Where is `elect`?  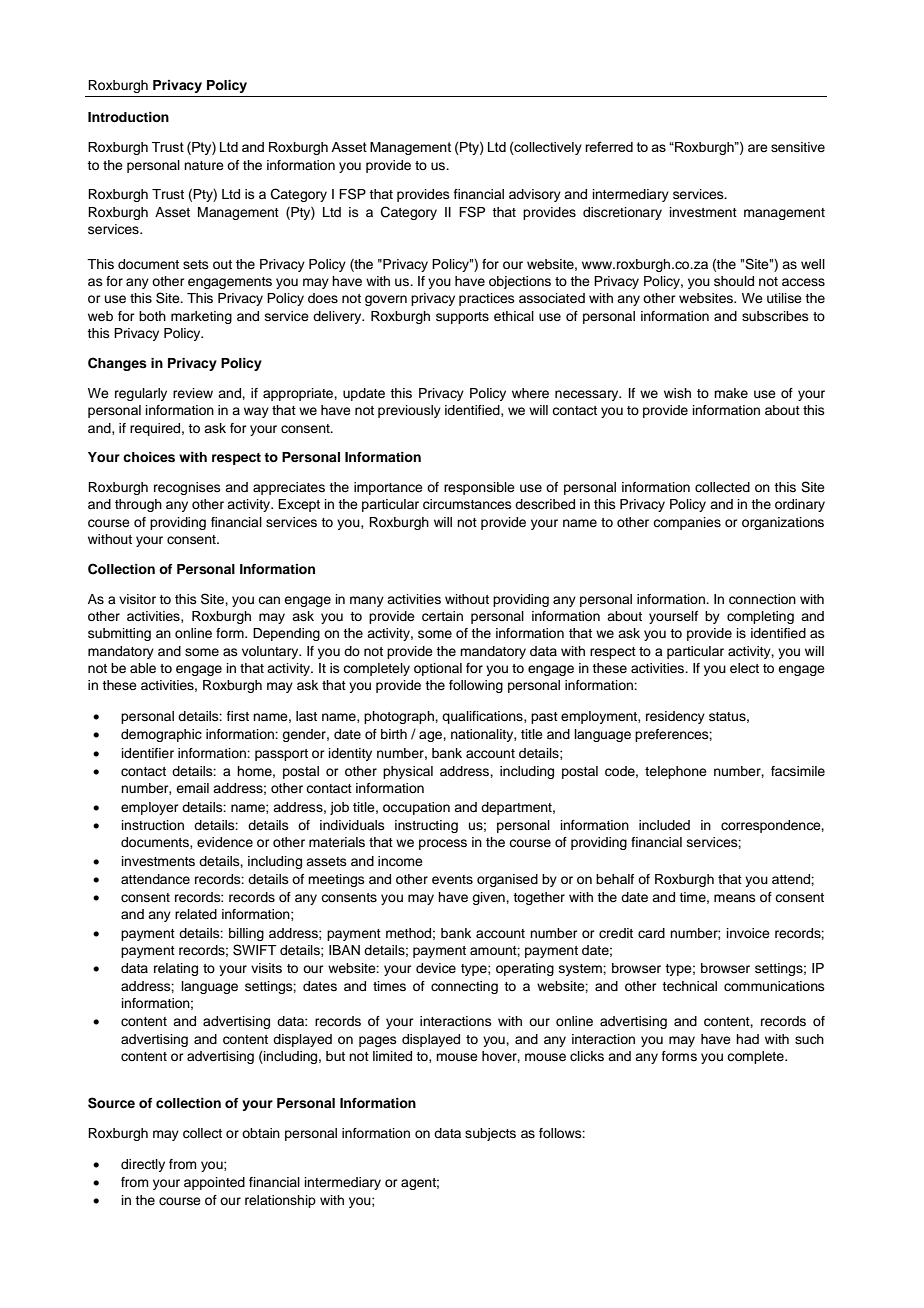 elect is located at coordinates (744, 668).
